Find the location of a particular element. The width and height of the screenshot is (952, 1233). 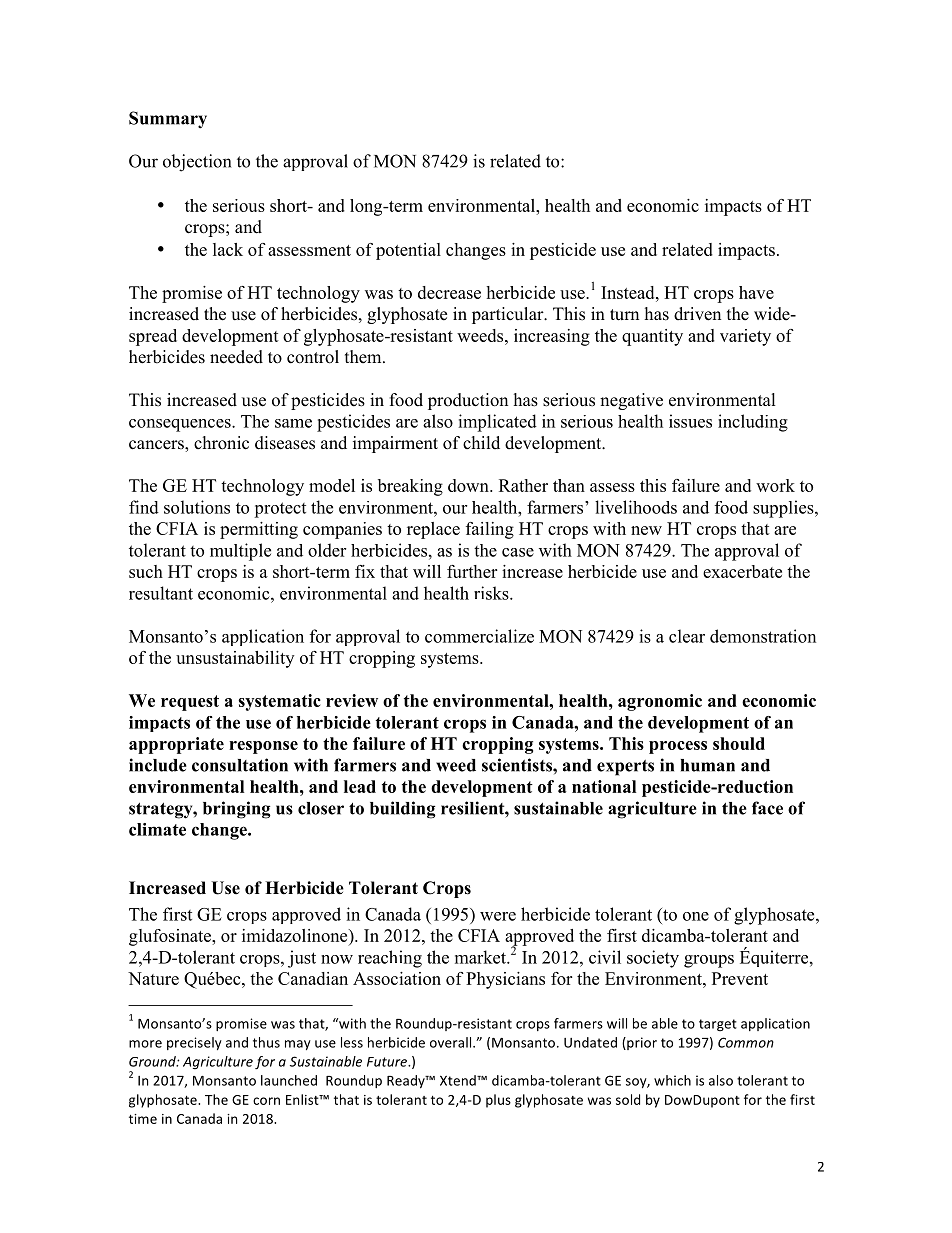

were is located at coordinates (498, 916).
